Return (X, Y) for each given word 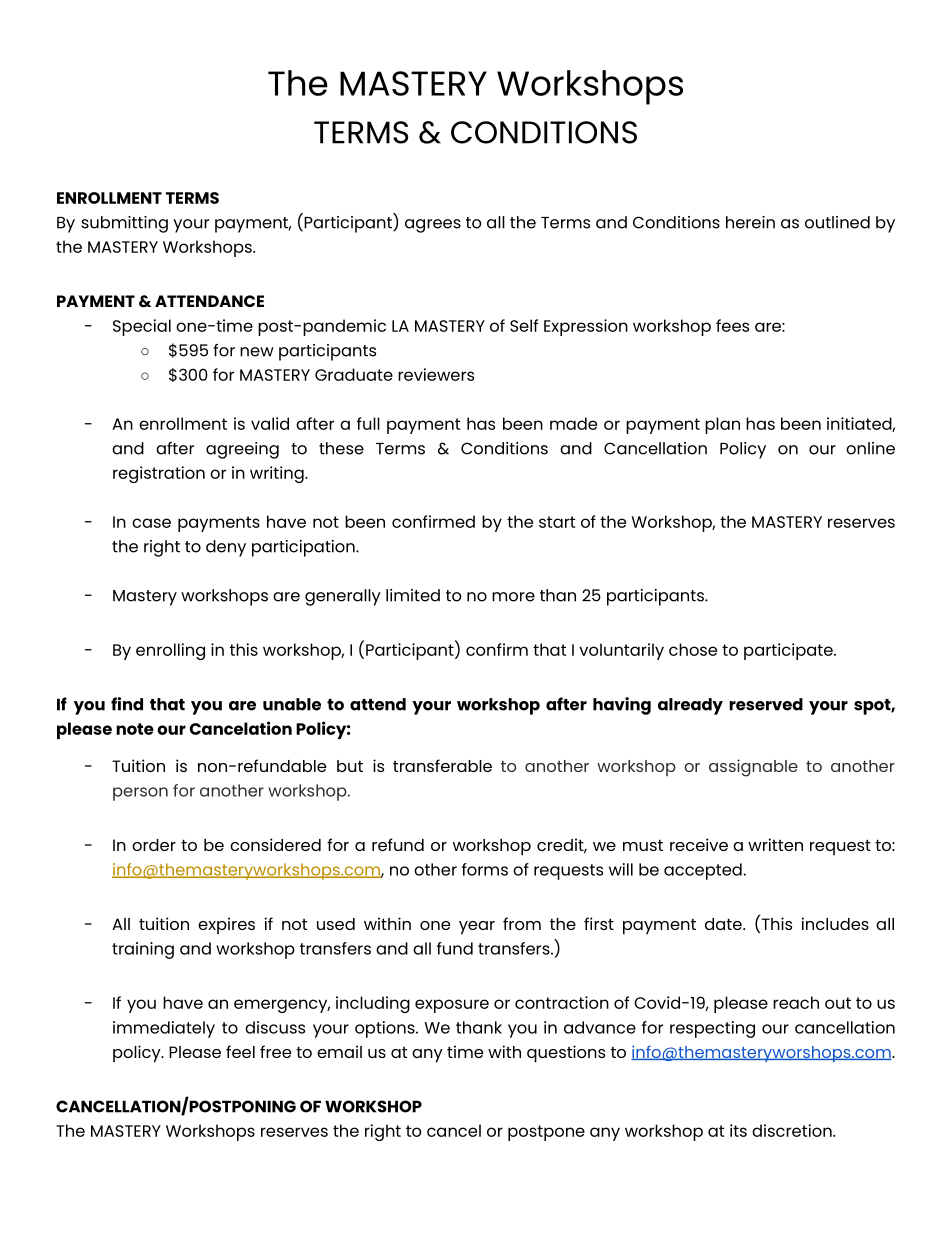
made (573, 423)
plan (722, 425)
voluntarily (621, 651)
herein (750, 222)
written (775, 844)
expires (226, 925)
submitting (124, 224)
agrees (433, 226)
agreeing (242, 450)
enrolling (170, 651)
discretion (793, 1130)
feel (240, 1051)
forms (485, 869)
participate (789, 651)
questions (566, 1054)
